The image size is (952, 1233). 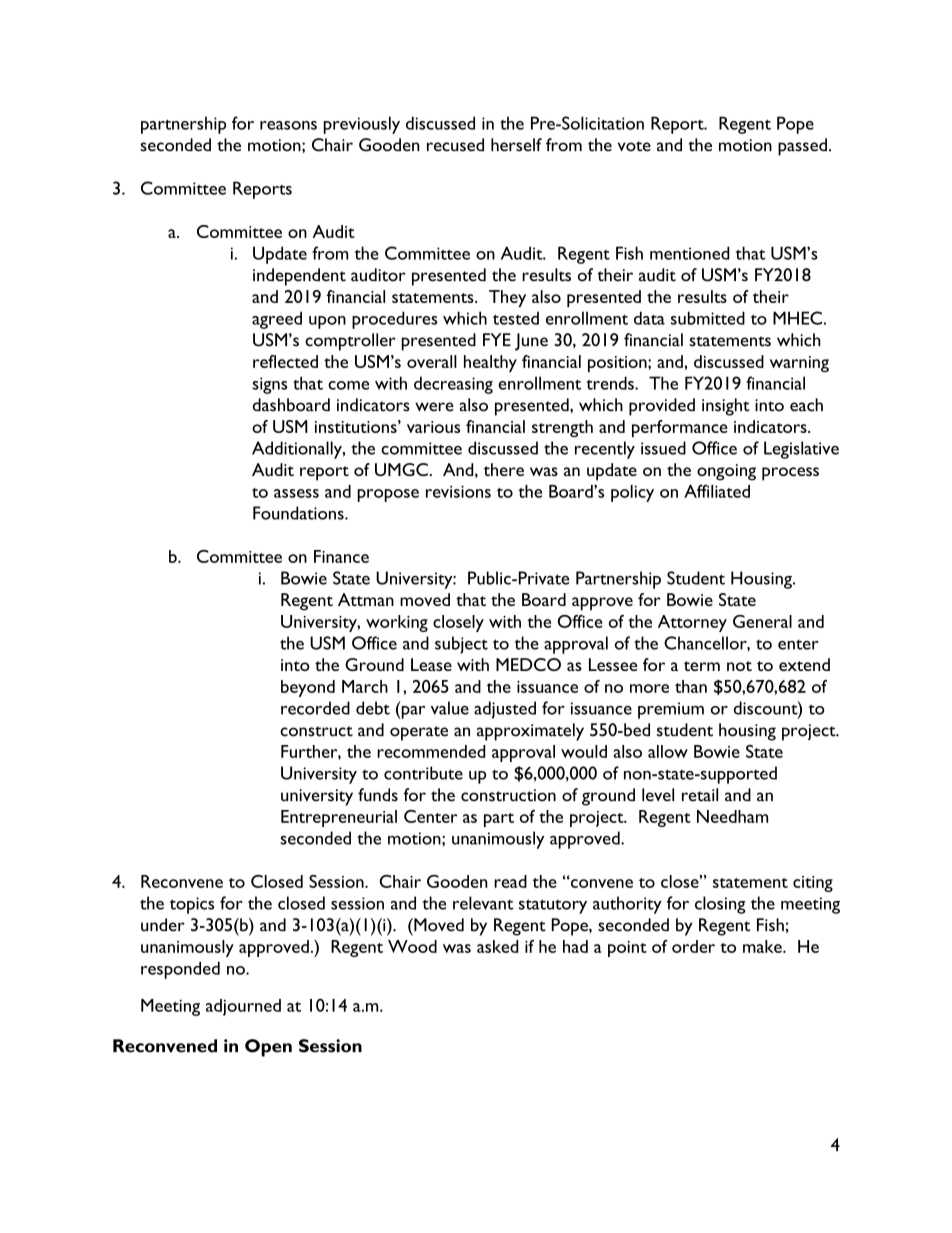 I want to click on reasons, so click(x=288, y=125).
